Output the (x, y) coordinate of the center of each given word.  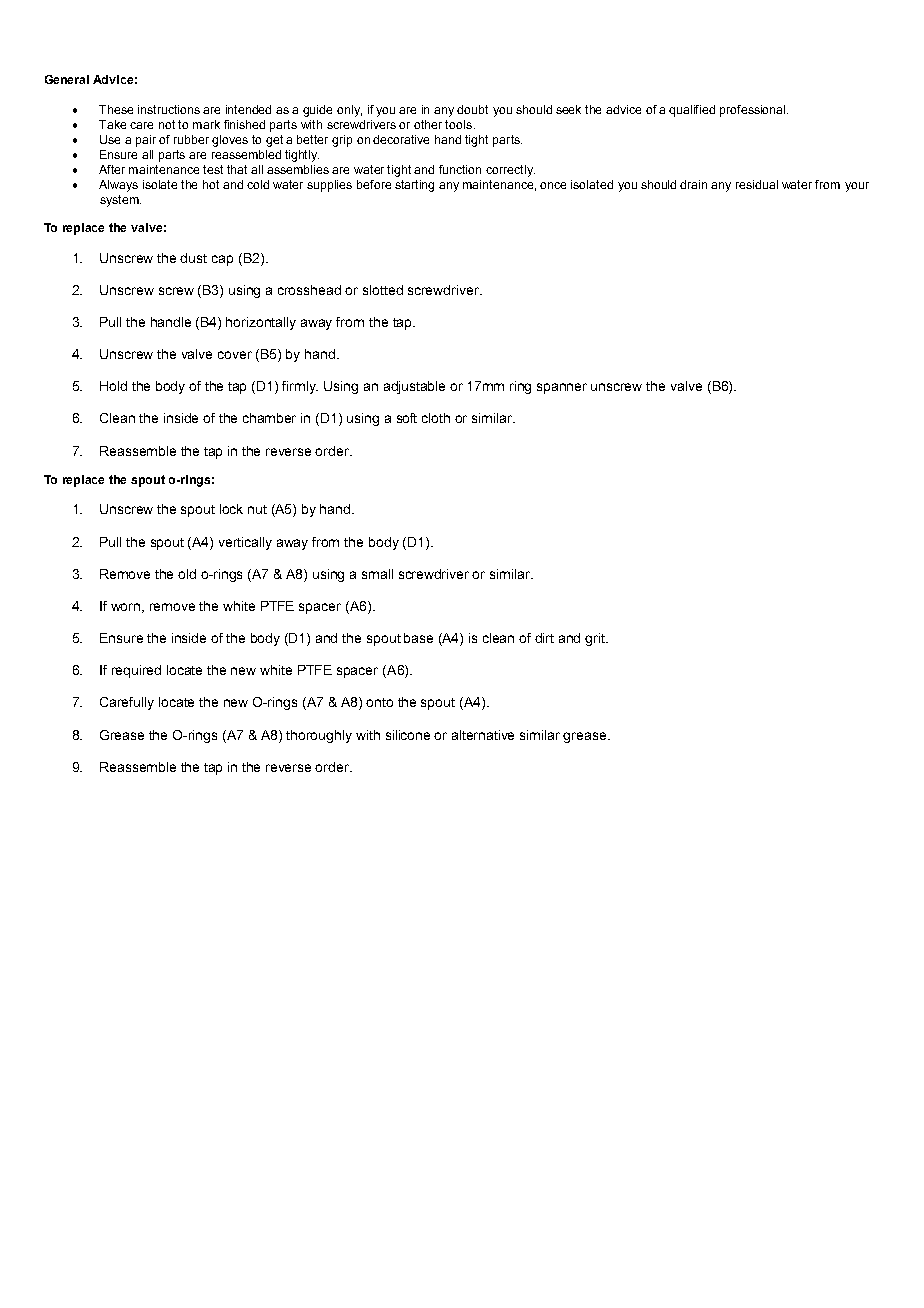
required (136, 671)
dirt (544, 638)
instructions (169, 109)
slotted (383, 290)
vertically (245, 543)
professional (754, 111)
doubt (472, 109)
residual (757, 184)
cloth (436, 418)
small (377, 574)
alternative (483, 735)
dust (193, 258)
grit (596, 639)
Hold (113, 386)
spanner (562, 388)
